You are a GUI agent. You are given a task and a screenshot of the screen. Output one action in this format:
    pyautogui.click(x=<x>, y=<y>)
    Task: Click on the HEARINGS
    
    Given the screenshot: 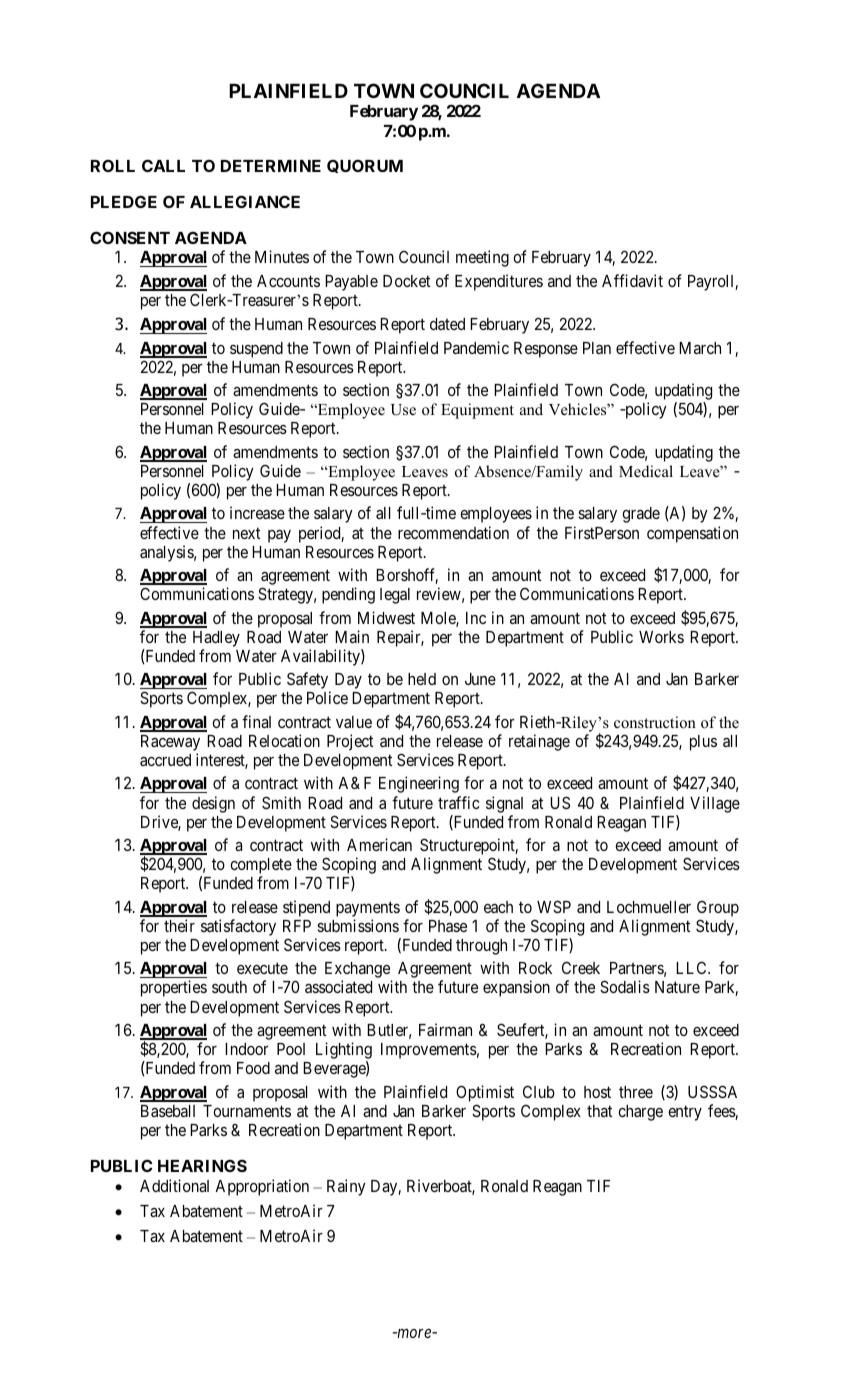 What is the action you would take?
    pyautogui.click(x=202, y=1165)
